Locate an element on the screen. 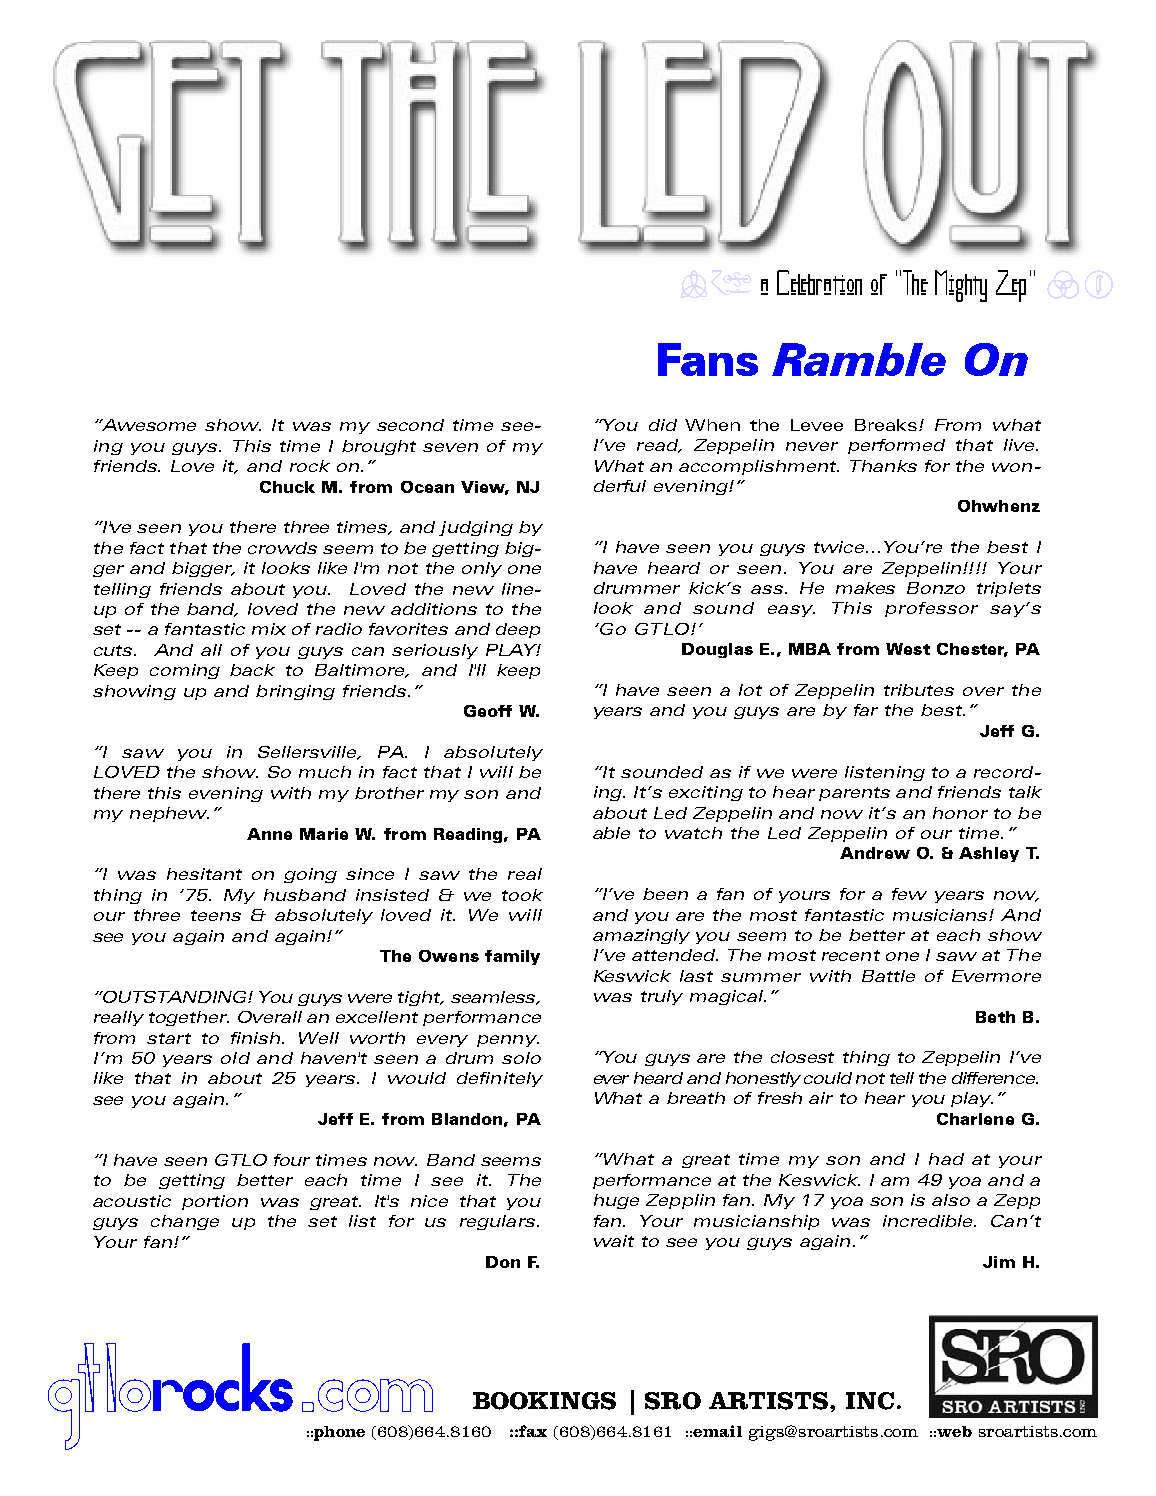 This screenshot has height=1496, width=1156. Andrew is located at coordinates (875, 853).
